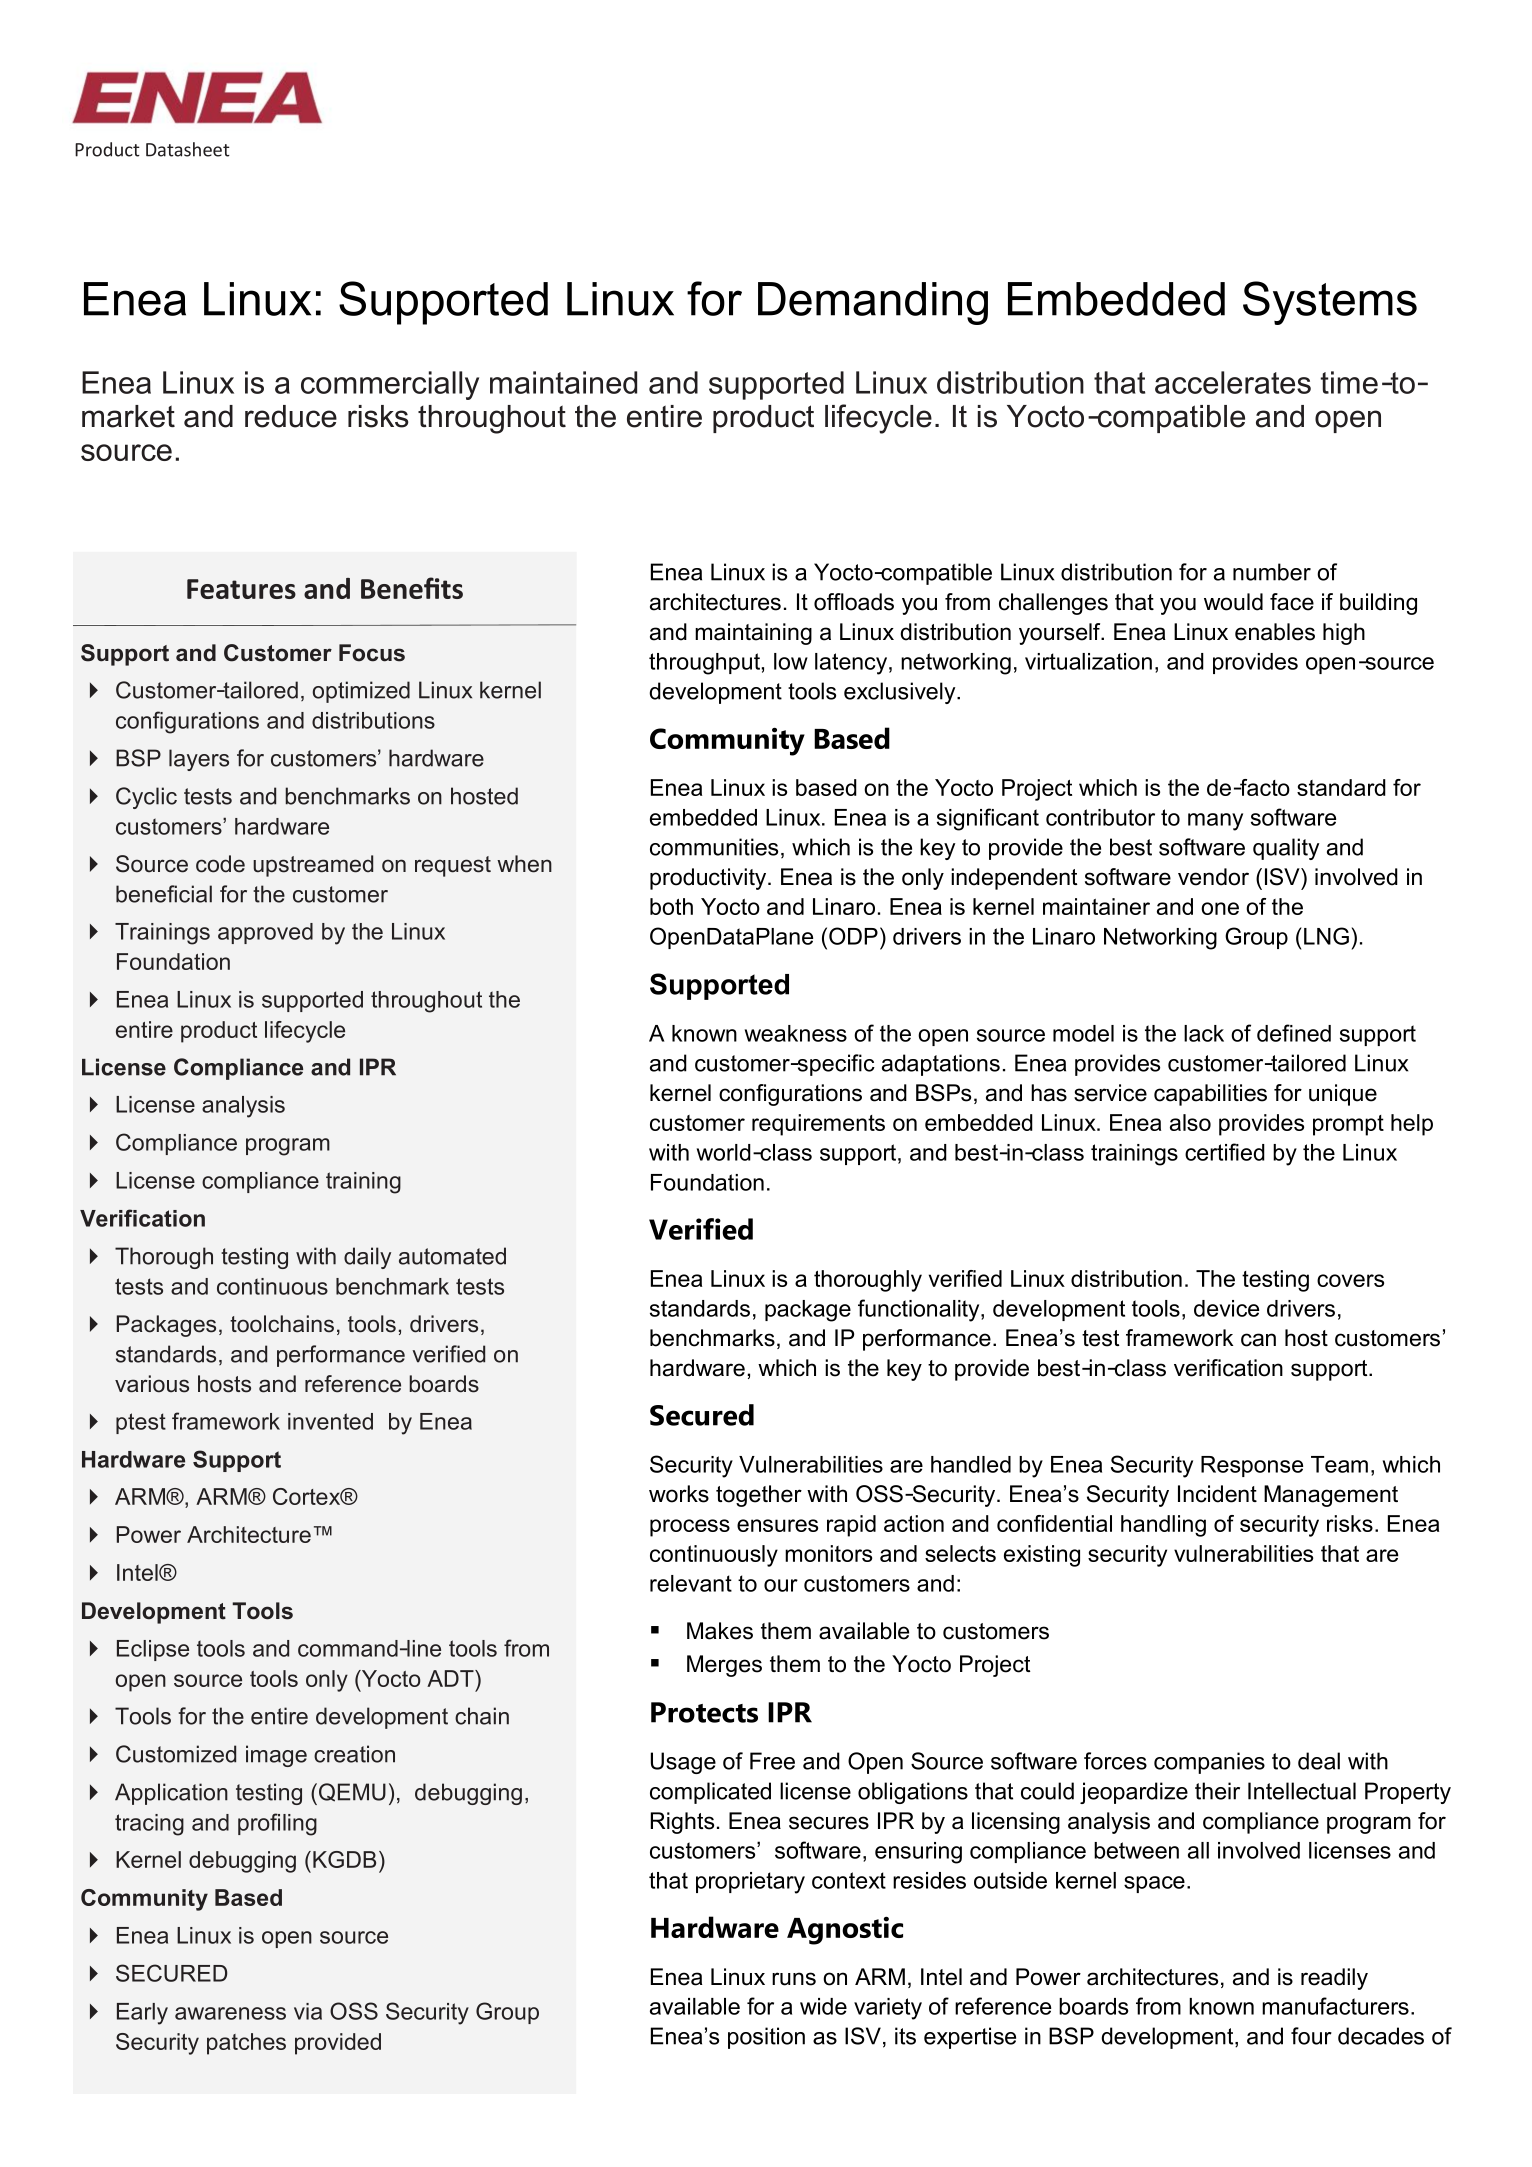 Image resolution: width=1532 pixels, height=2167 pixels. Describe the element at coordinates (759, 1496) in the document. I see `together` at that location.
